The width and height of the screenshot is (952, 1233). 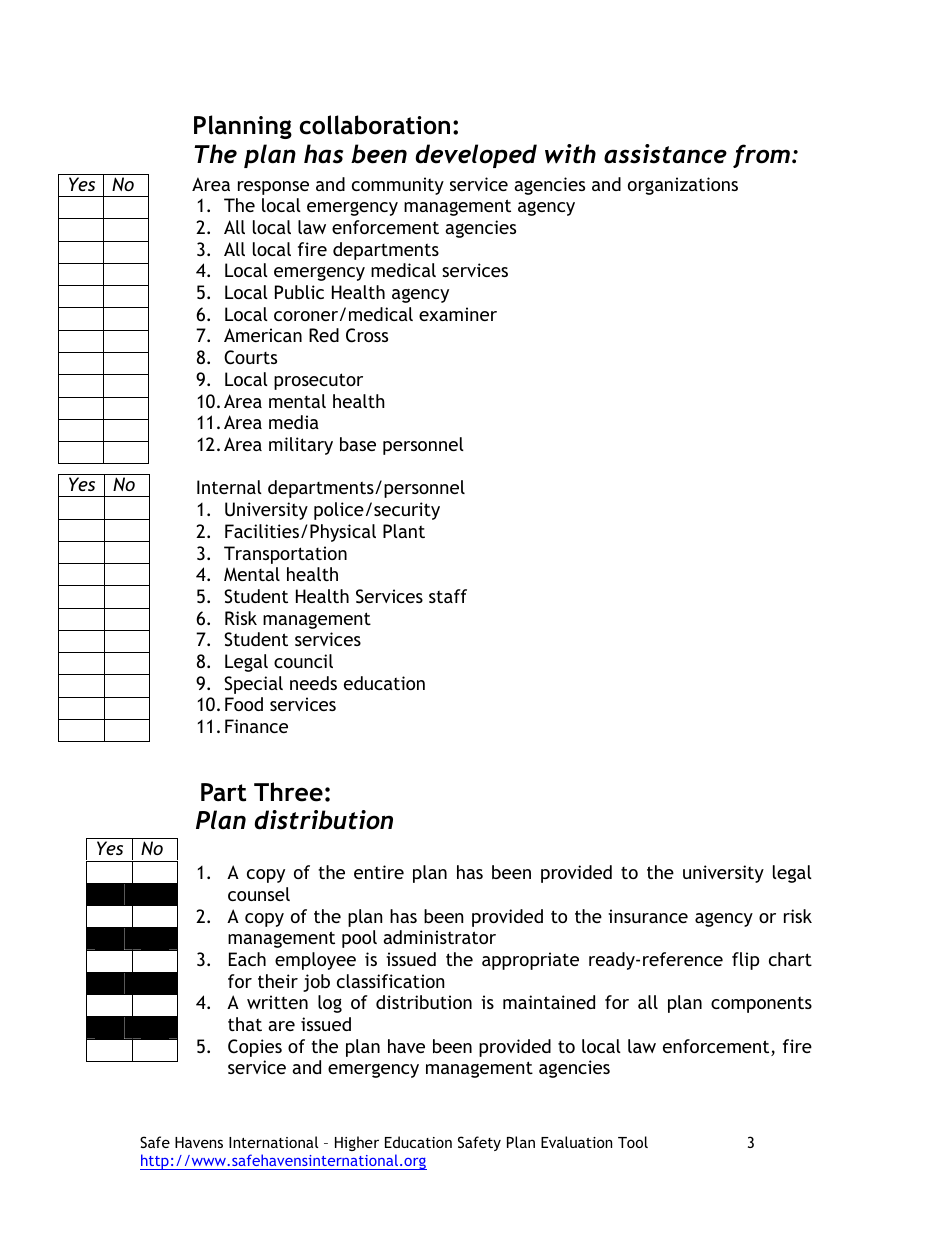 What do you see at coordinates (745, 961) in the screenshot?
I see `flip` at bounding box center [745, 961].
